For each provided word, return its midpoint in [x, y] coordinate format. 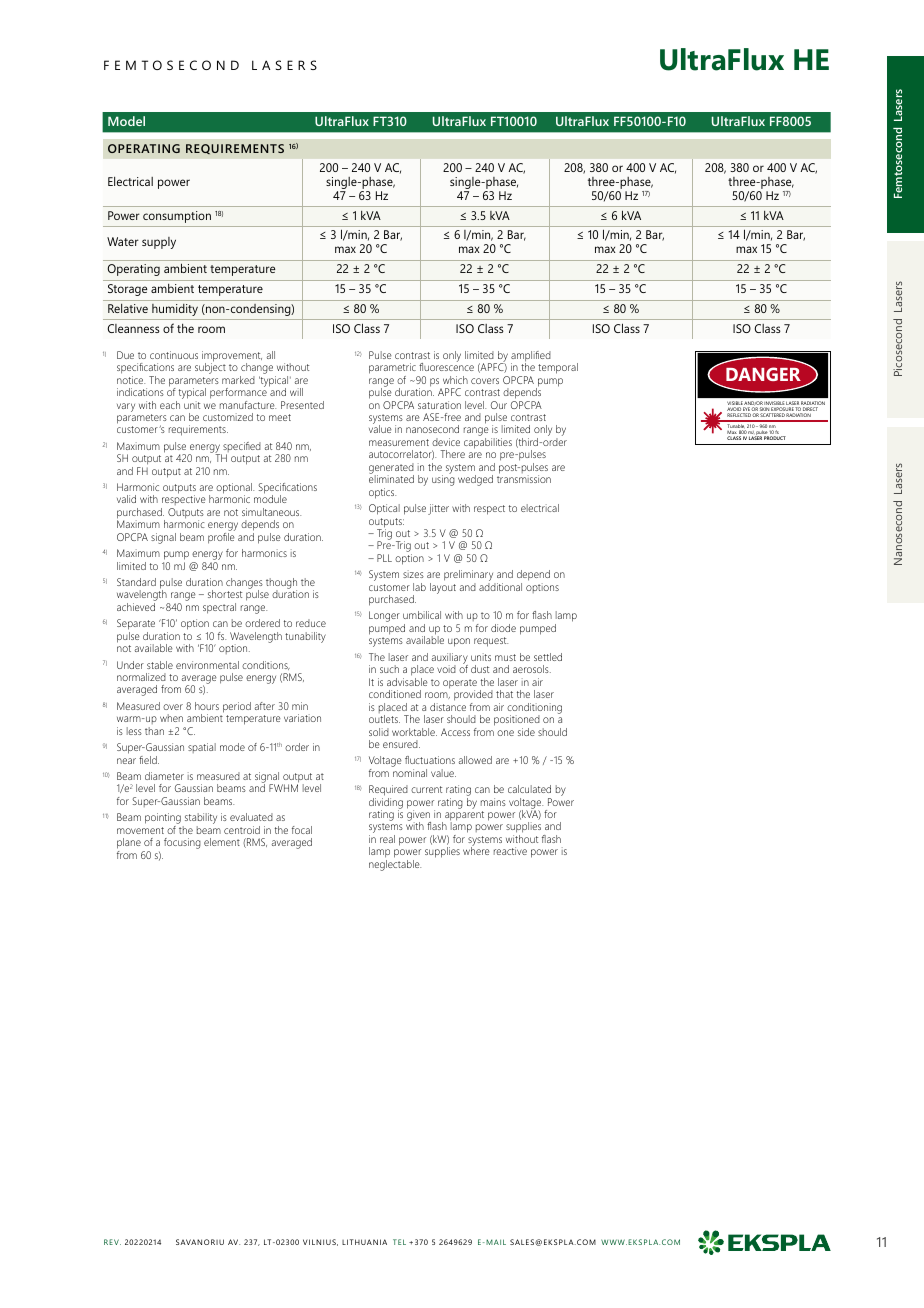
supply [159, 243]
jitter [438, 509]
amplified [531, 357]
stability [200, 820]
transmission [524, 479]
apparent [464, 817]
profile [221, 538]
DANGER [763, 374]
